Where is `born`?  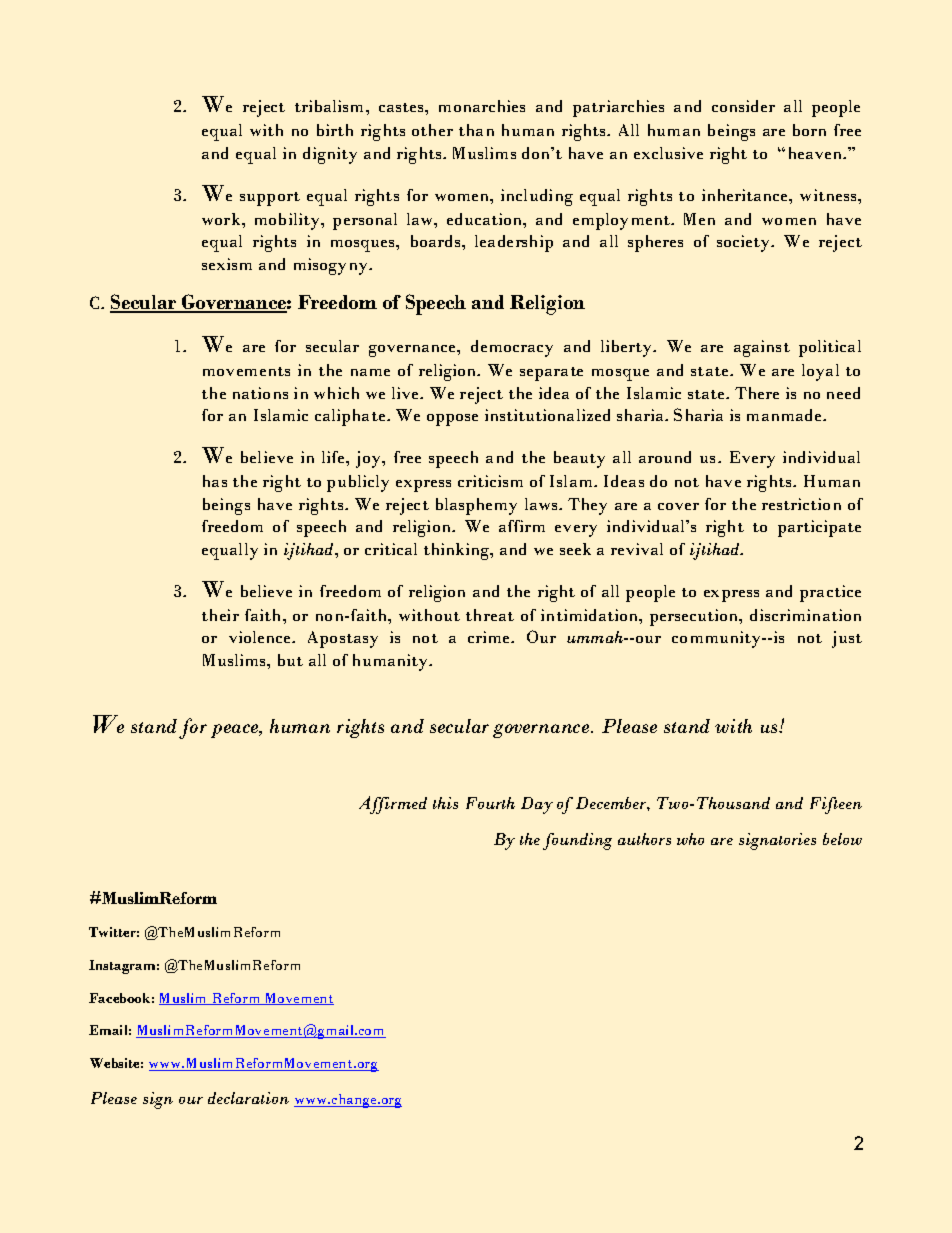 born is located at coordinates (809, 130).
